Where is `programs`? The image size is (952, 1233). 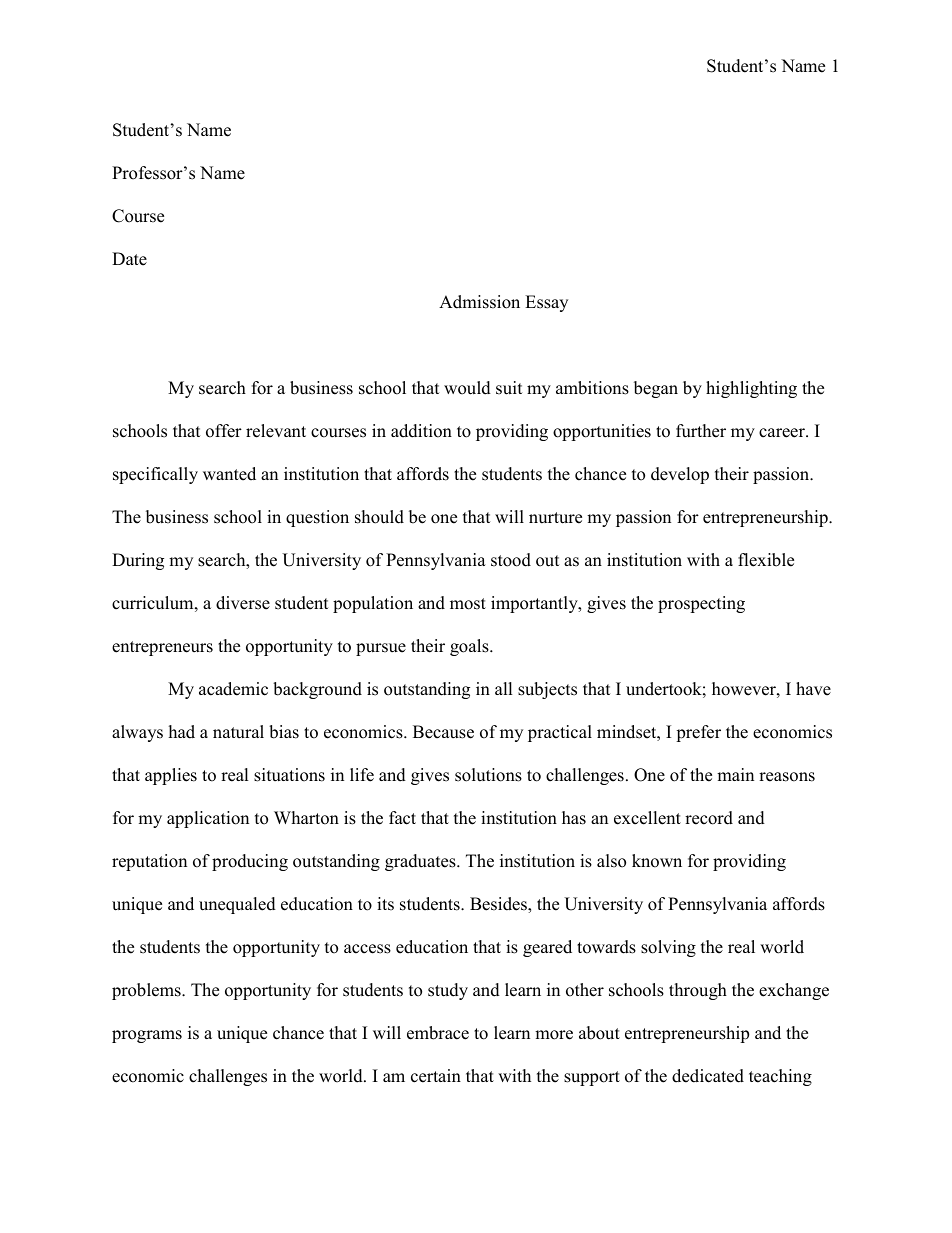
programs is located at coordinates (147, 1036).
